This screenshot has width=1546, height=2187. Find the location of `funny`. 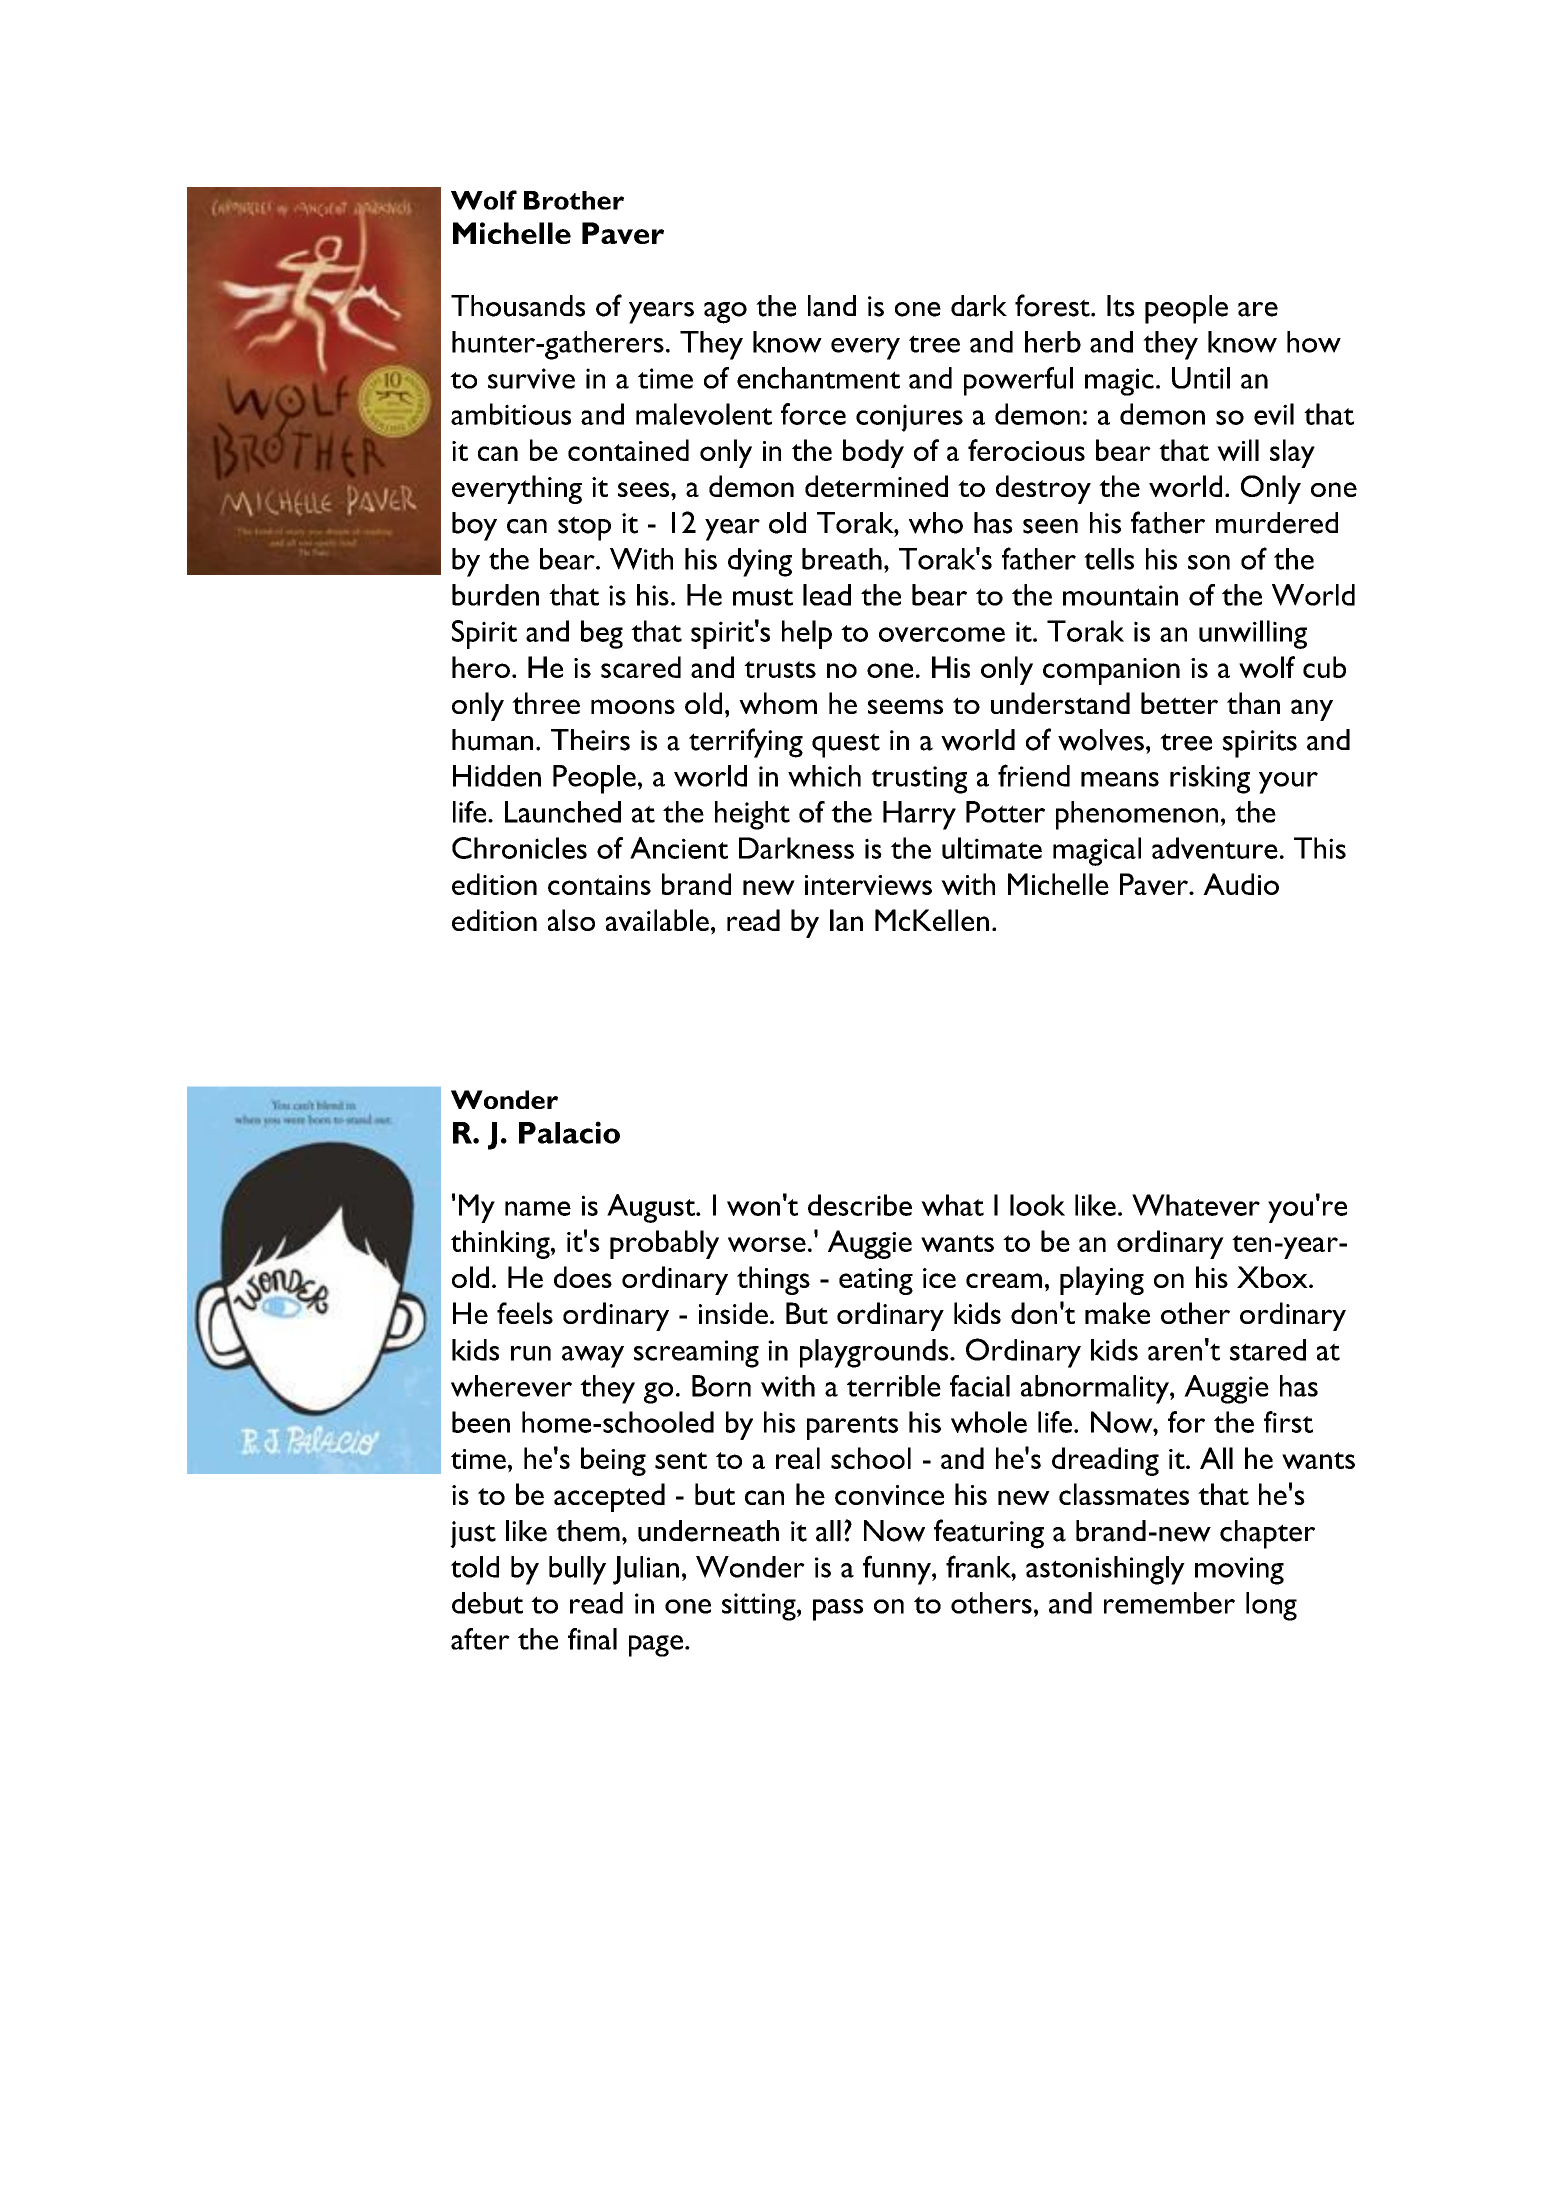

funny is located at coordinates (898, 1570).
